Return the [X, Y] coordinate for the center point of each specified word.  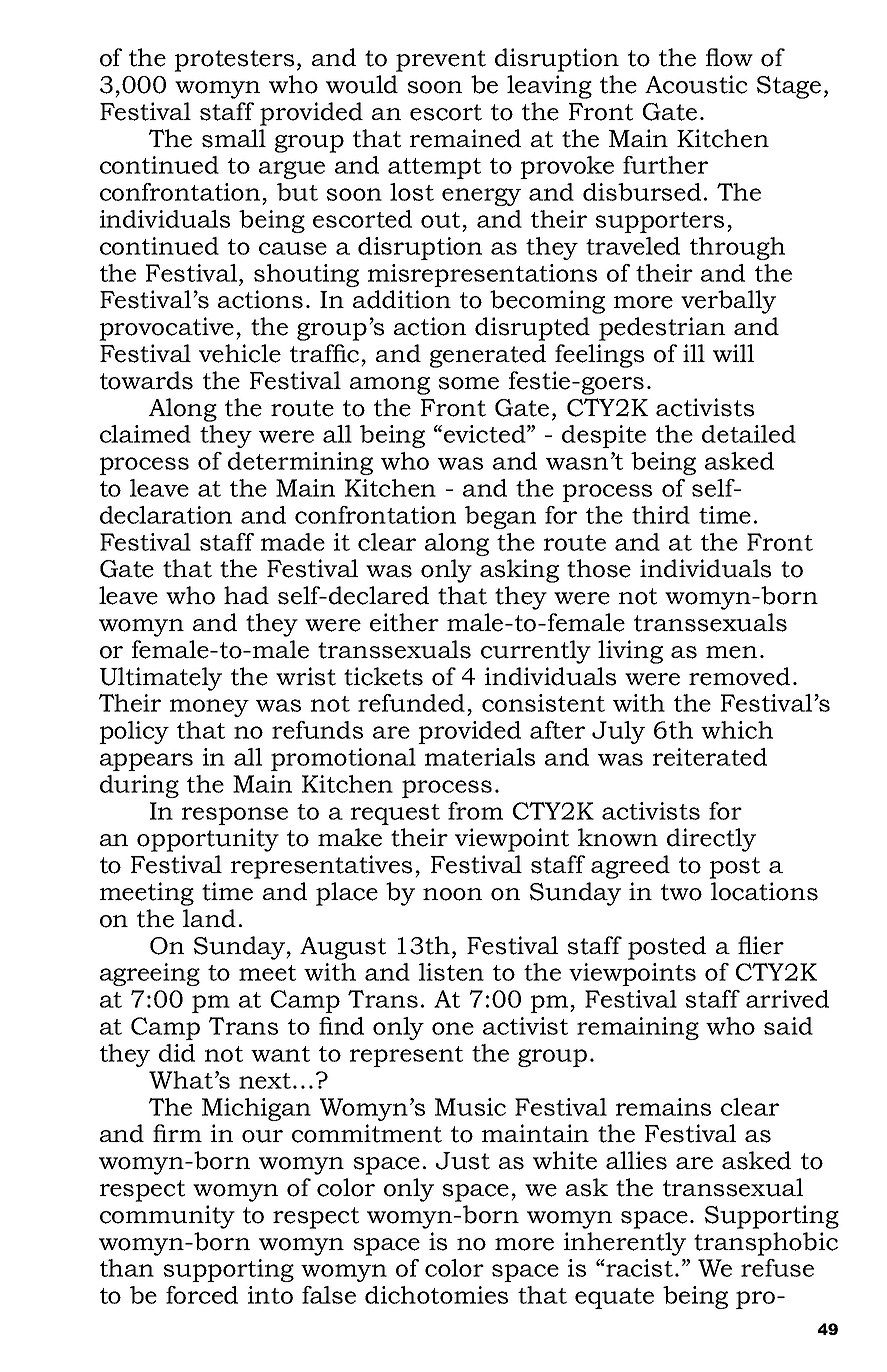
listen [451, 972]
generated [488, 356]
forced [202, 1295]
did [177, 1053]
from [475, 811]
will [733, 353]
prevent [441, 61]
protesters [234, 61]
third [661, 515]
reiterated [710, 757]
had [246, 595]
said [788, 1026]
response [235, 816]
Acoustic [696, 84]
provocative [168, 329]
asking [519, 571]
